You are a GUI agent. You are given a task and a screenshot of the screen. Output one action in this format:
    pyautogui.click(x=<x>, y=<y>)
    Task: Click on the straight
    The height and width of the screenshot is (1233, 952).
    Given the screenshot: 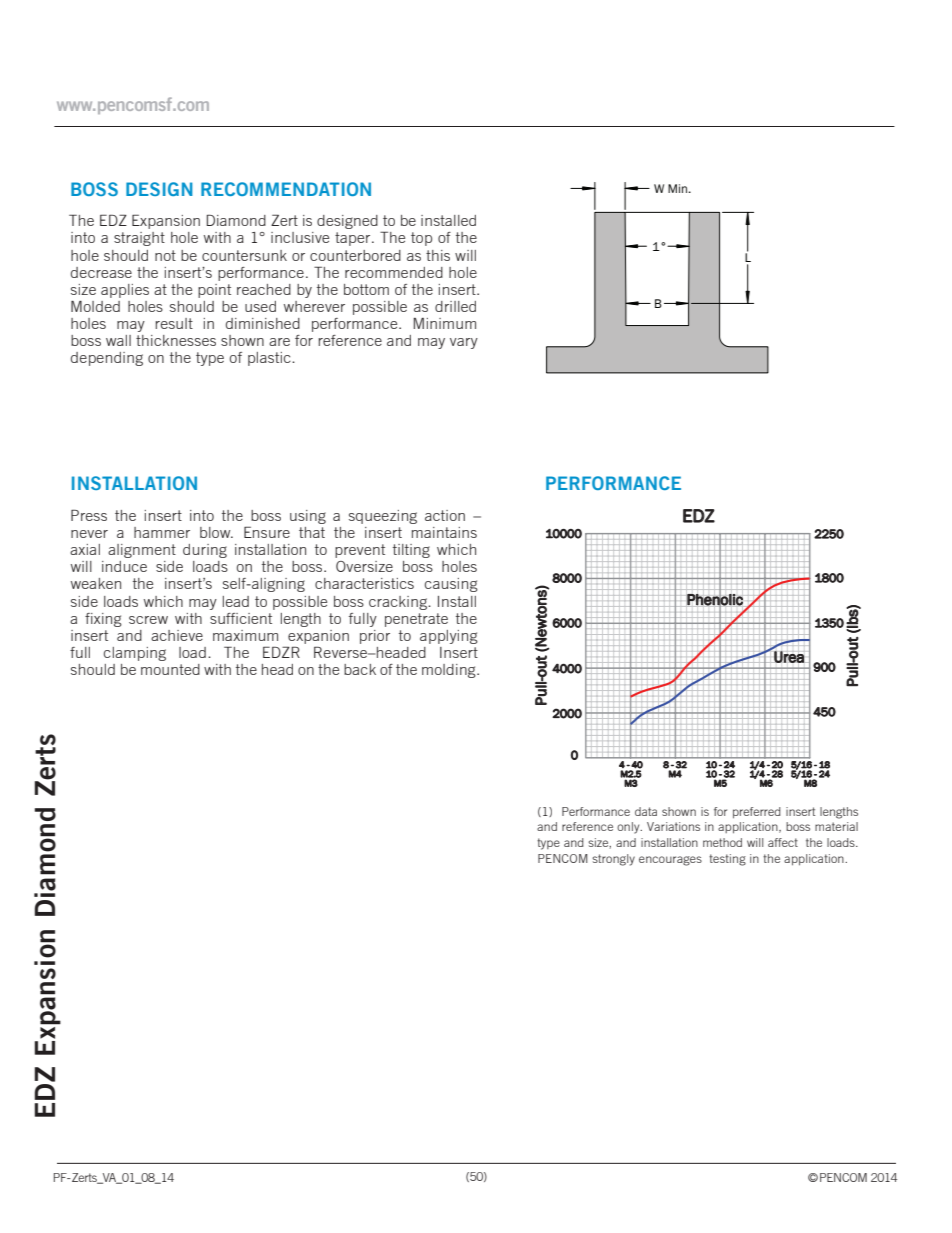 What is the action you would take?
    pyautogui.click(x=139, y=239)
